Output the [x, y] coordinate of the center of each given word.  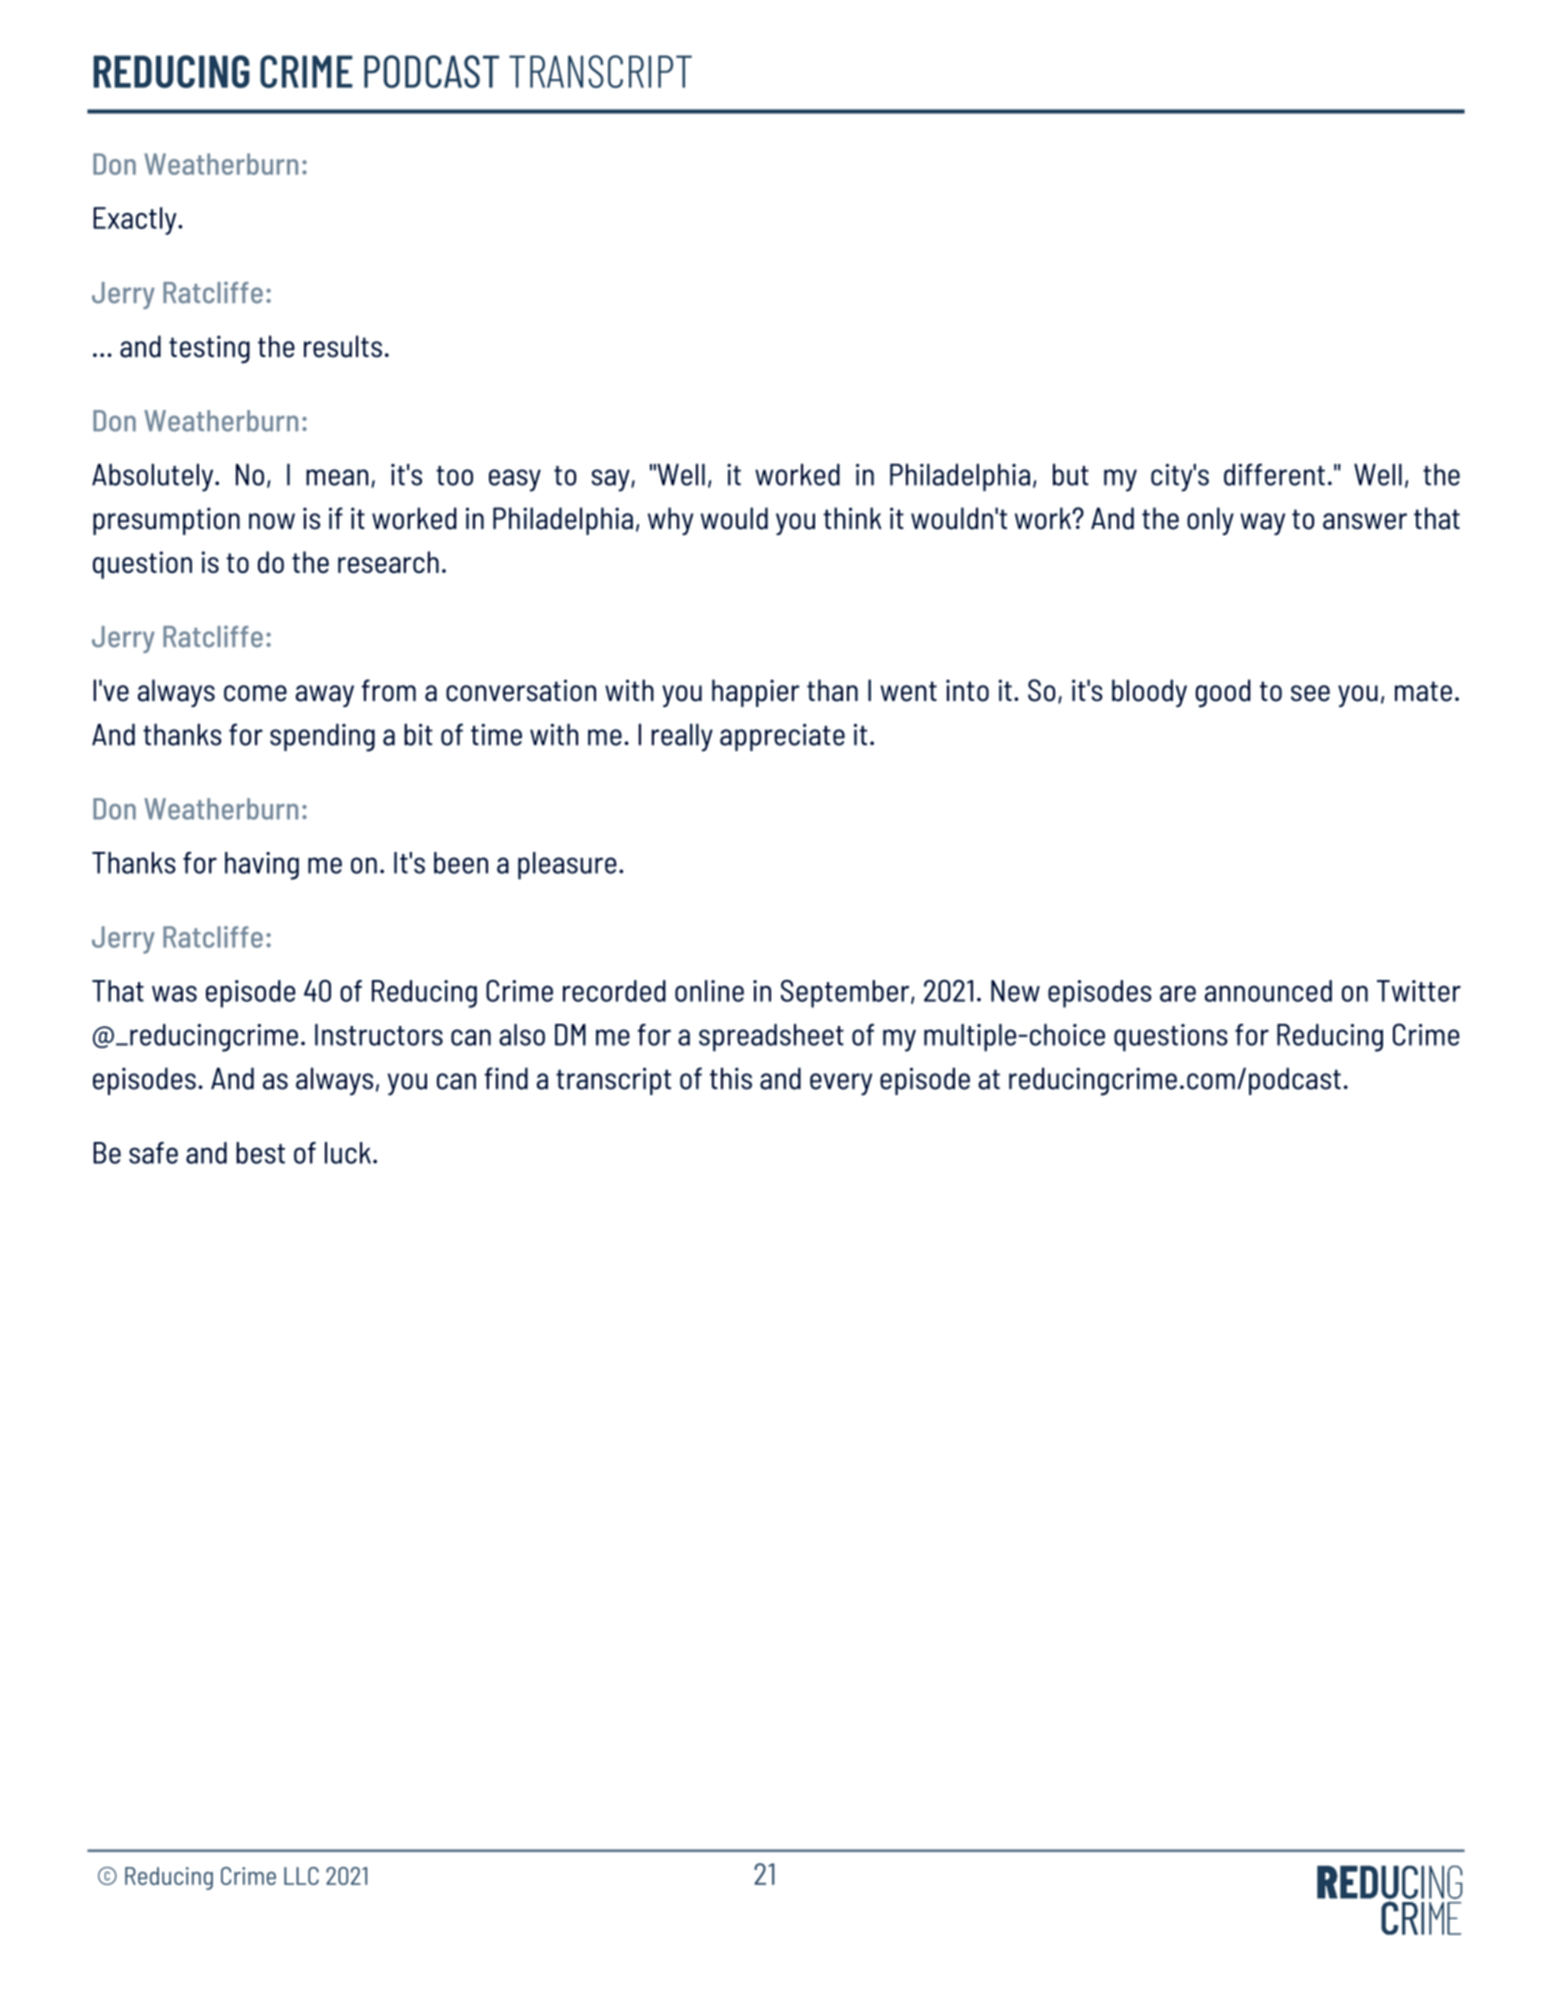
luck [348, 1153]
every [841, 1084]
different [1274, 474]
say [612, 480]
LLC [301, 1876]
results [343, 346]
